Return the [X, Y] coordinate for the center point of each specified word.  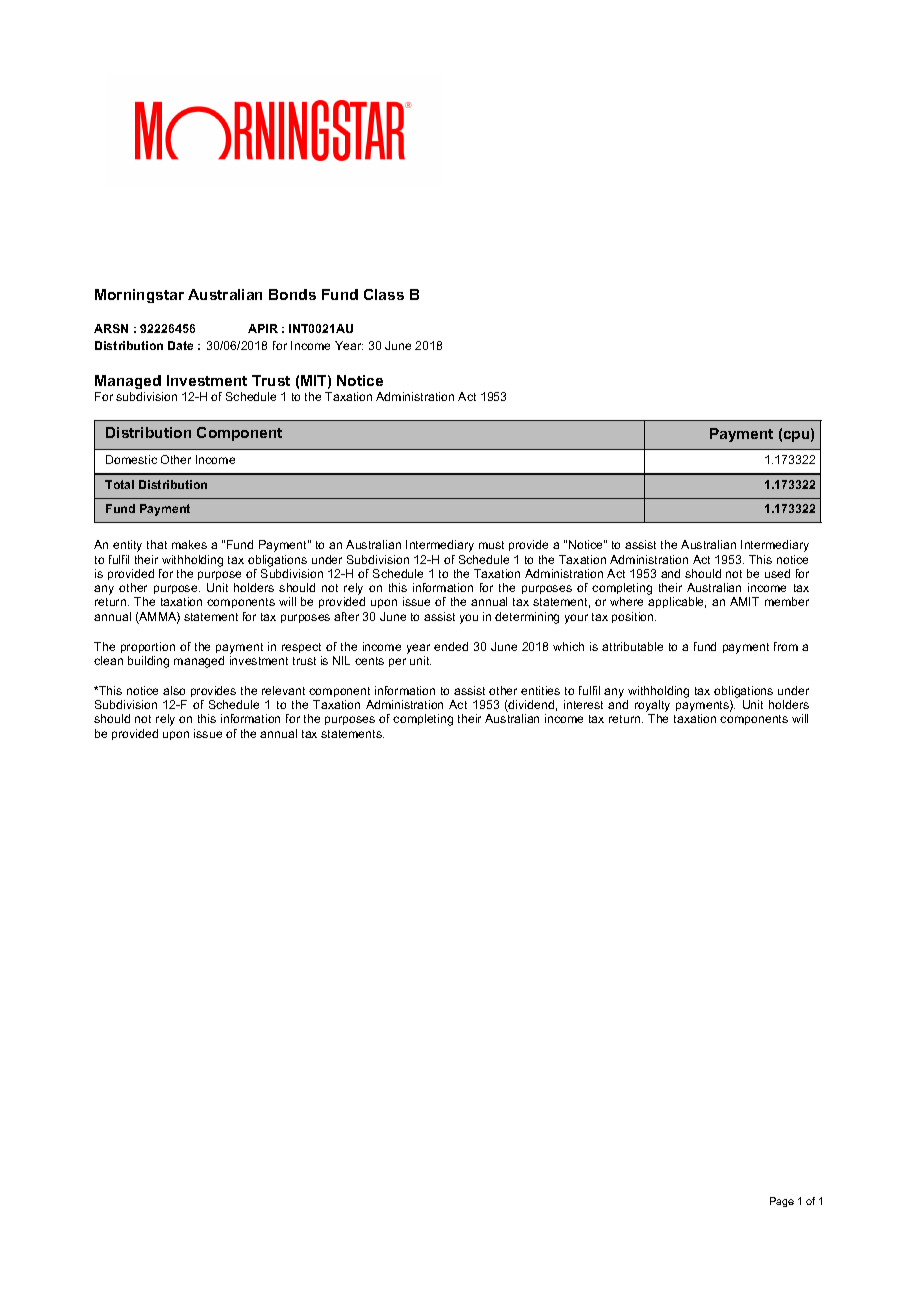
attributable [632, 646]
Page [782, 1202]
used [777, 573]
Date [180, 345]
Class [384, 294]
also [174, 690]
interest [583, 704]
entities [540, 690]
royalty [652, 707]
